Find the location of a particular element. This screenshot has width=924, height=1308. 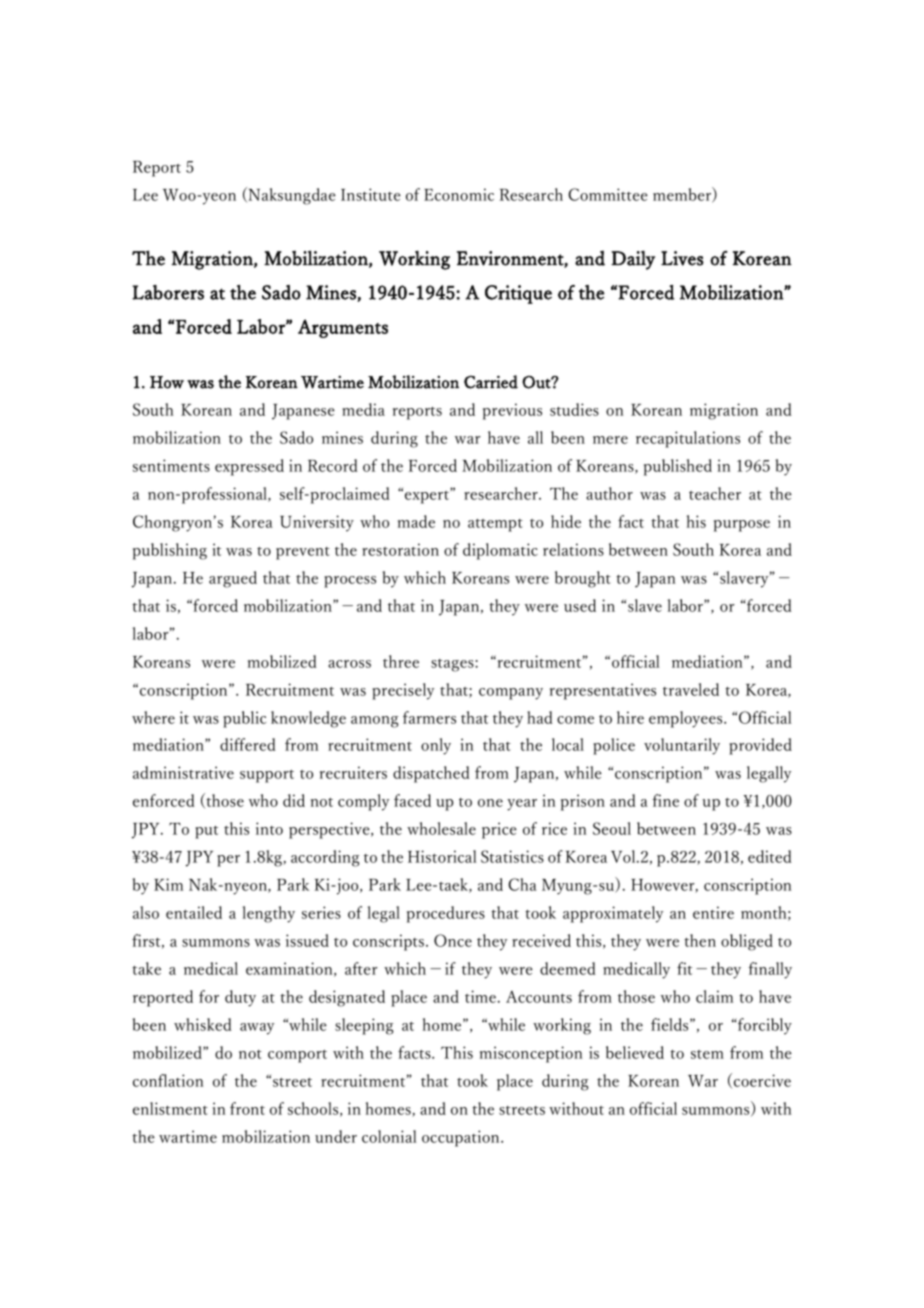

procedures is located at coordinates (446, 914).
